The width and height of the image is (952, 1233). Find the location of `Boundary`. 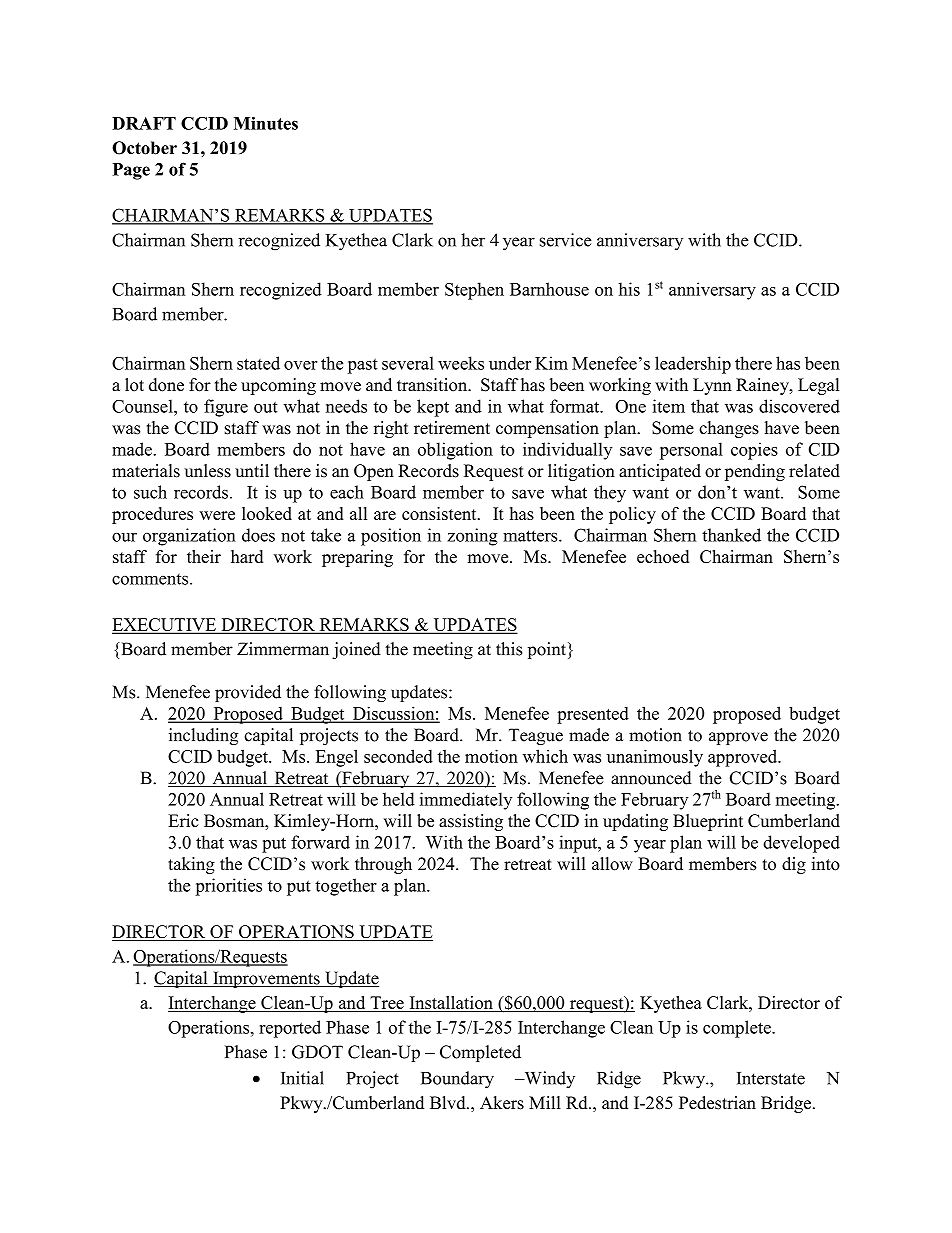

Boundary is located at coordinates (457, 1080).
